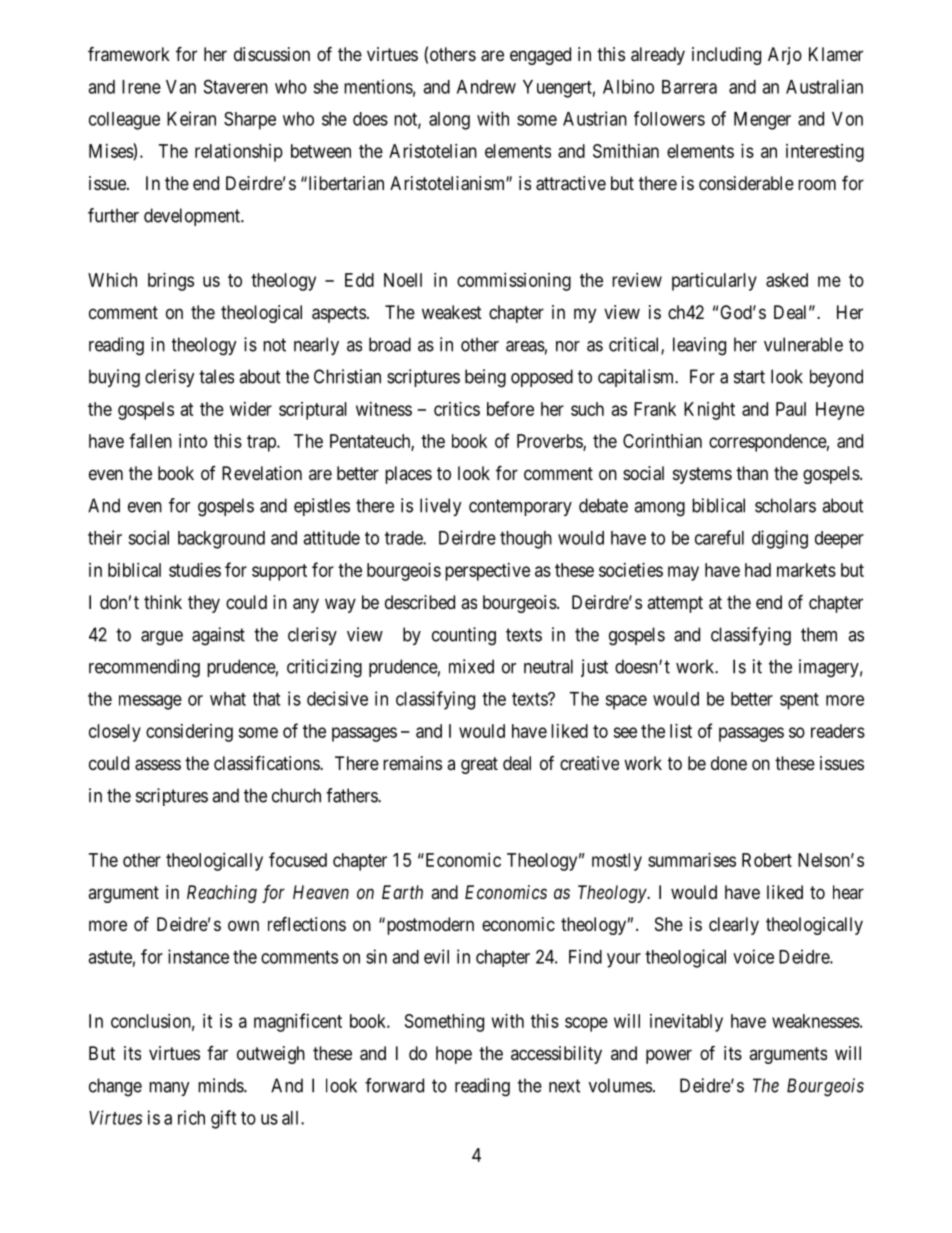  I want to click on critics, so click(457, 409).
